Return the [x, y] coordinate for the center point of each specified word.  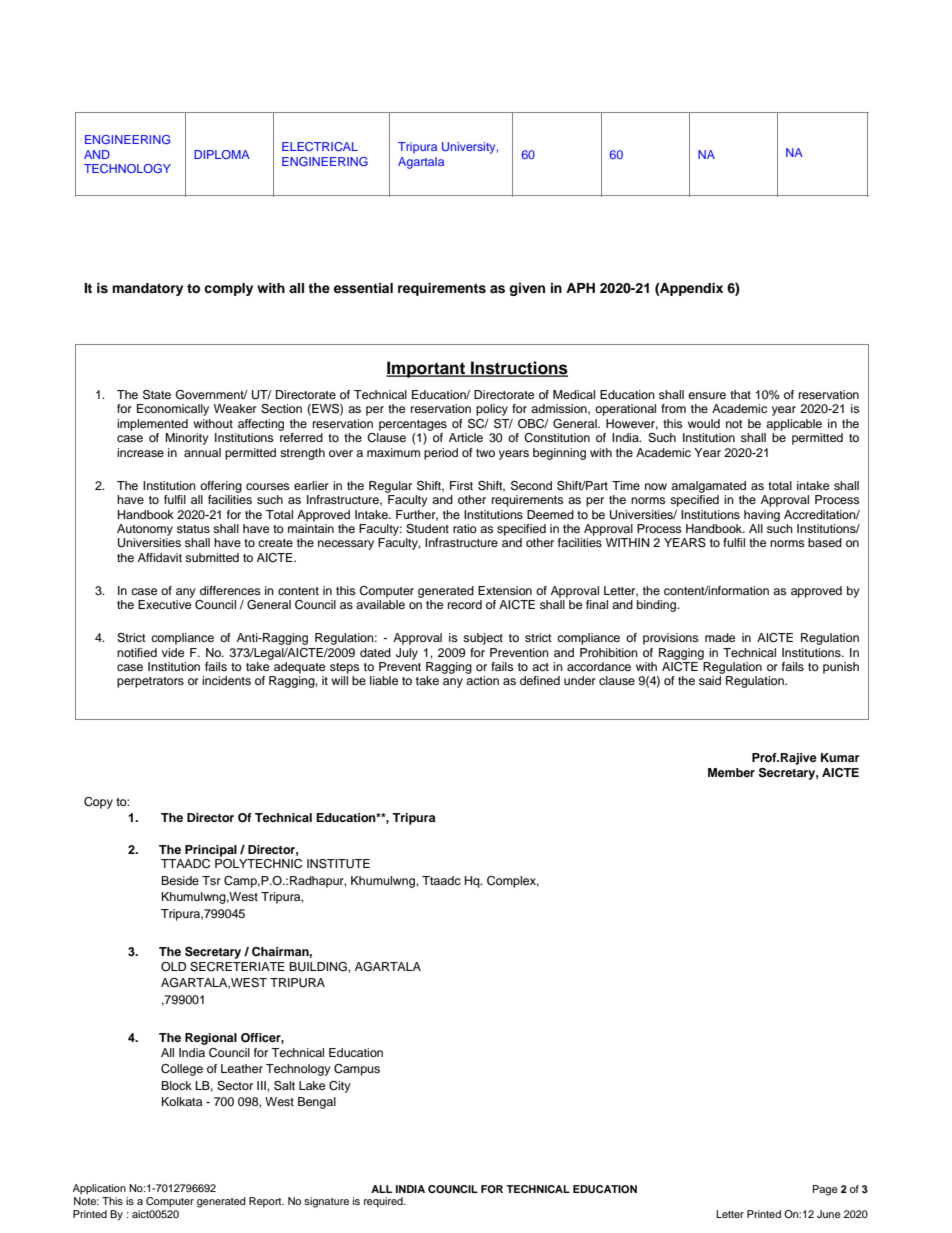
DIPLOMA [222, 154]
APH [580, 288]
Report [266, 1202]
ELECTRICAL [320, 146]
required [384, 1202]
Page [825, 1190]
